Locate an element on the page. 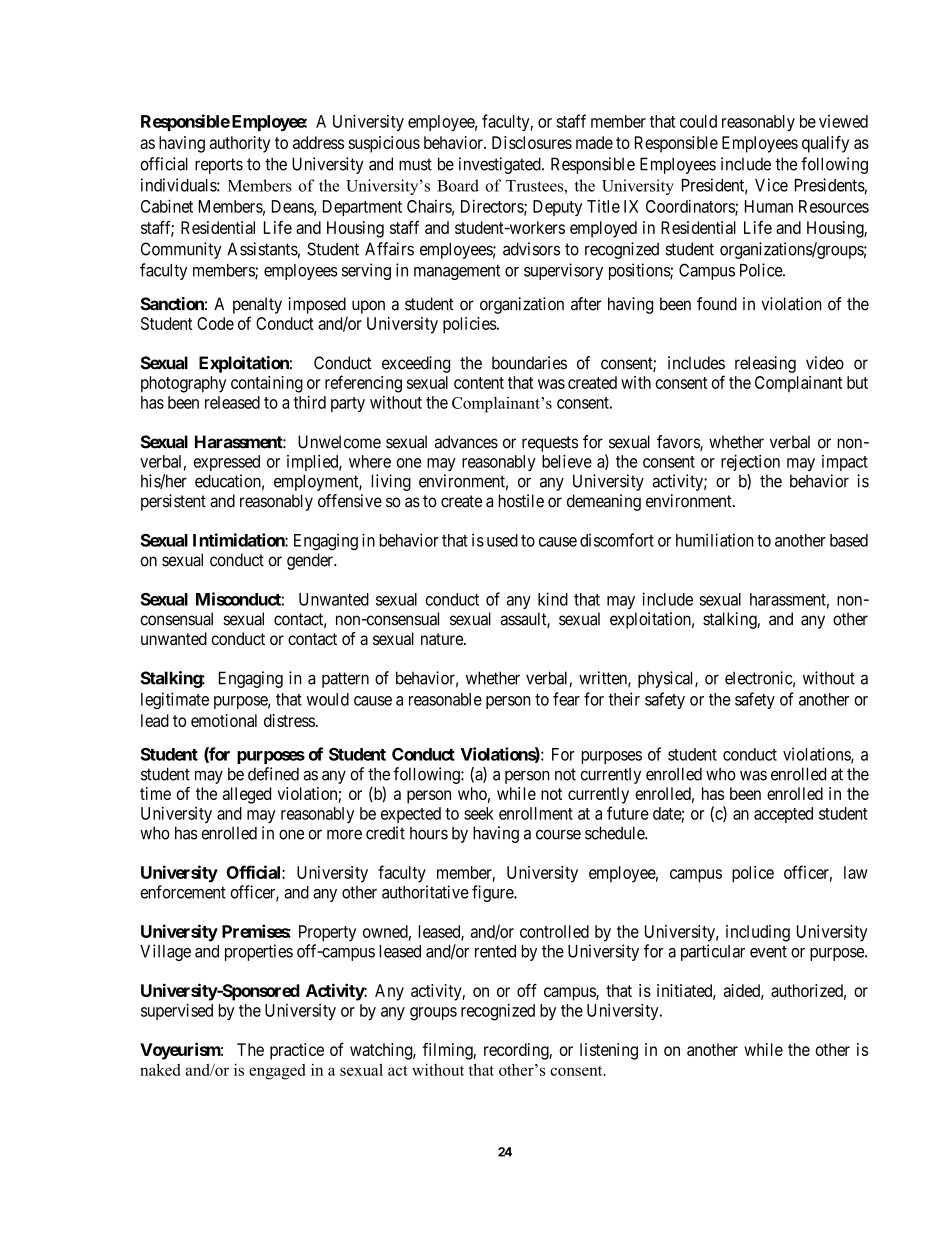  emotional is located at coordinates (224, 720).
